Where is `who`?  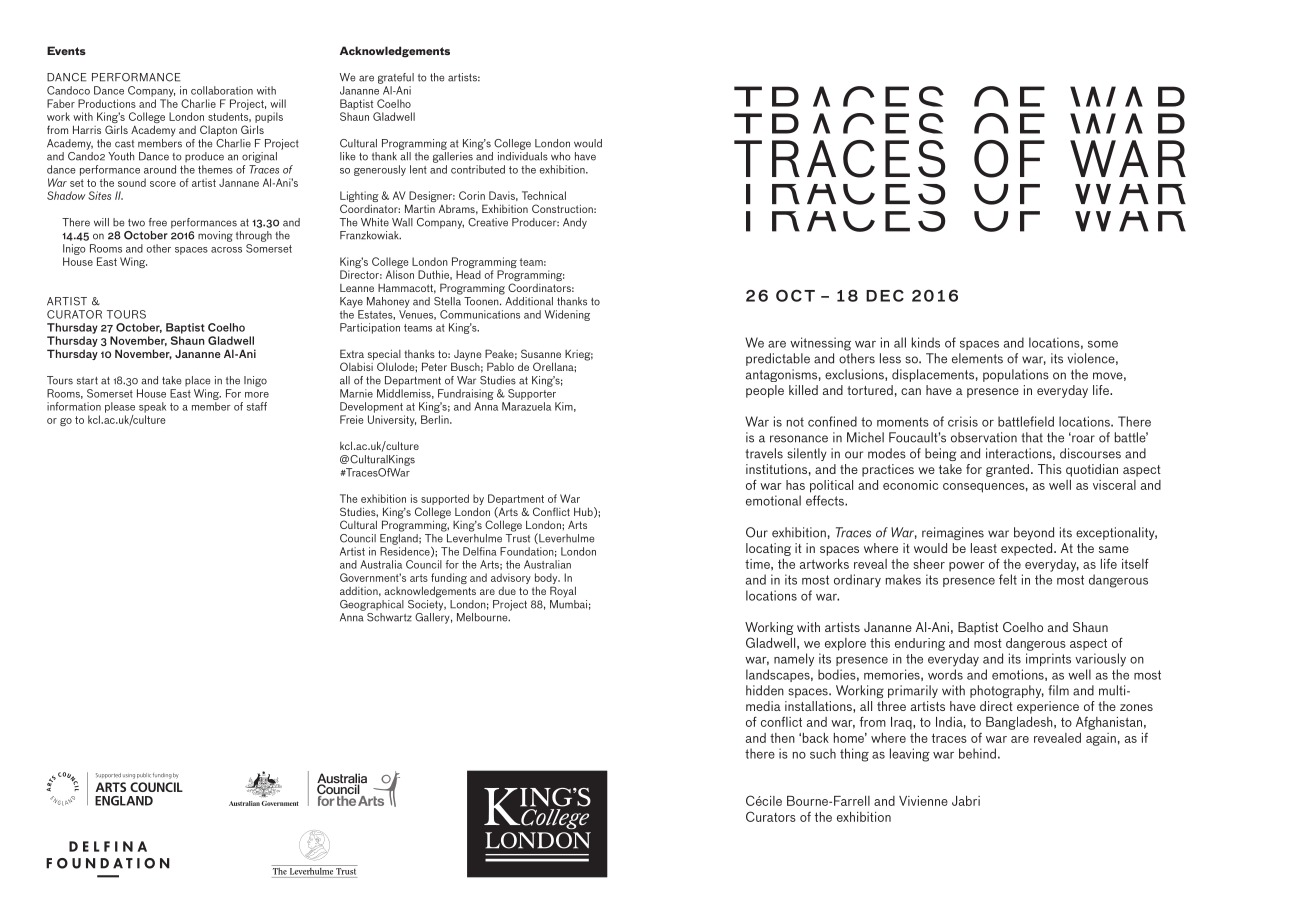
who is located at coordinates (561, 156).
